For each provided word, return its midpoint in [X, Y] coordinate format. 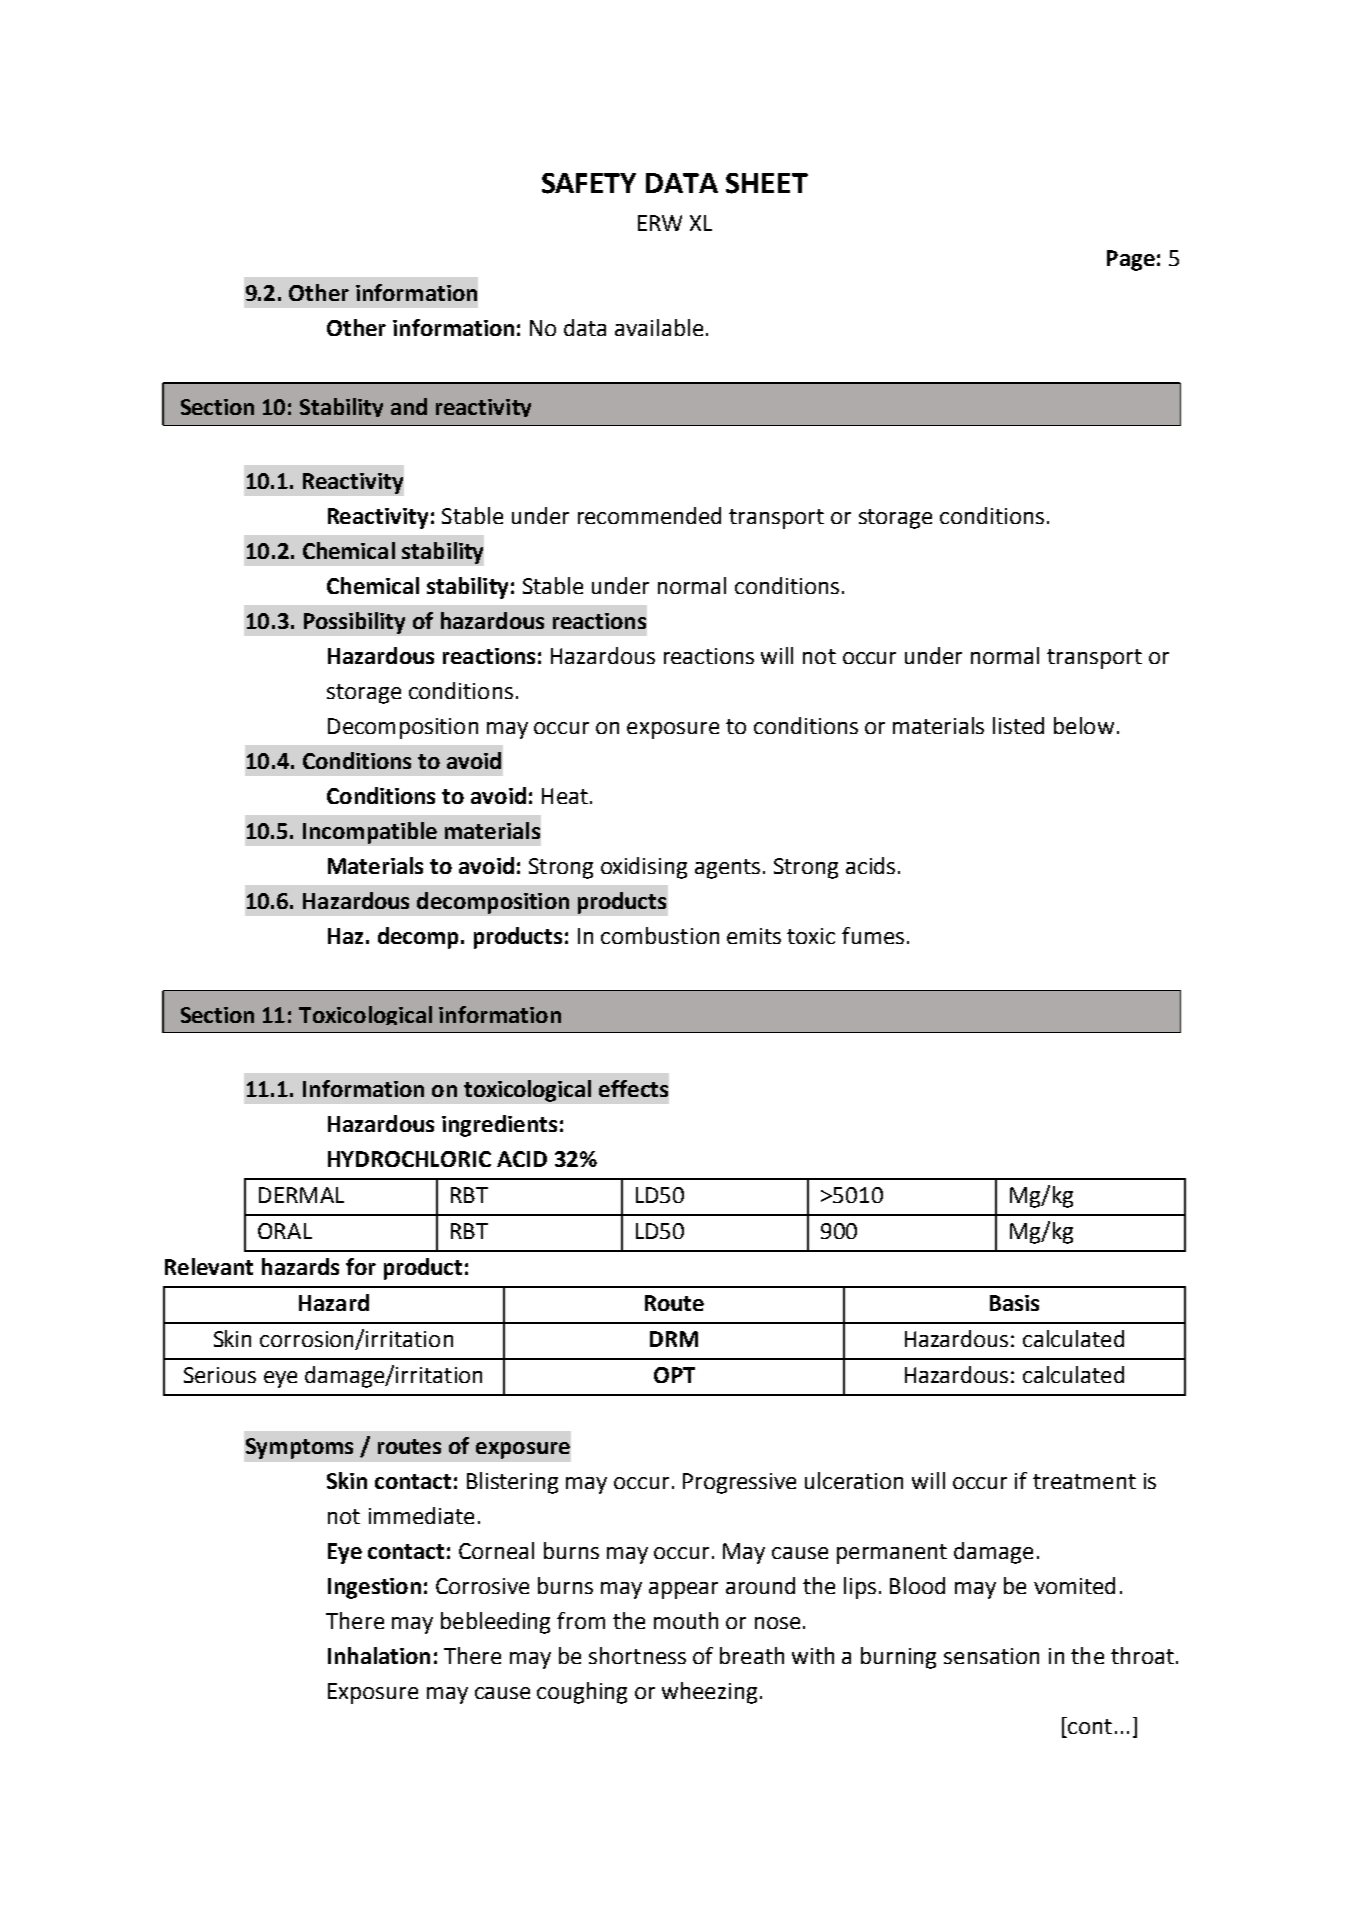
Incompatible [370, 833]
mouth [686, 1620]
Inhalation [379, 1655]
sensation [991, 1656]
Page [1131, 260]
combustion [660, 935]
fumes [873, 935]
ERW [660, 223]
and [409, 406]
